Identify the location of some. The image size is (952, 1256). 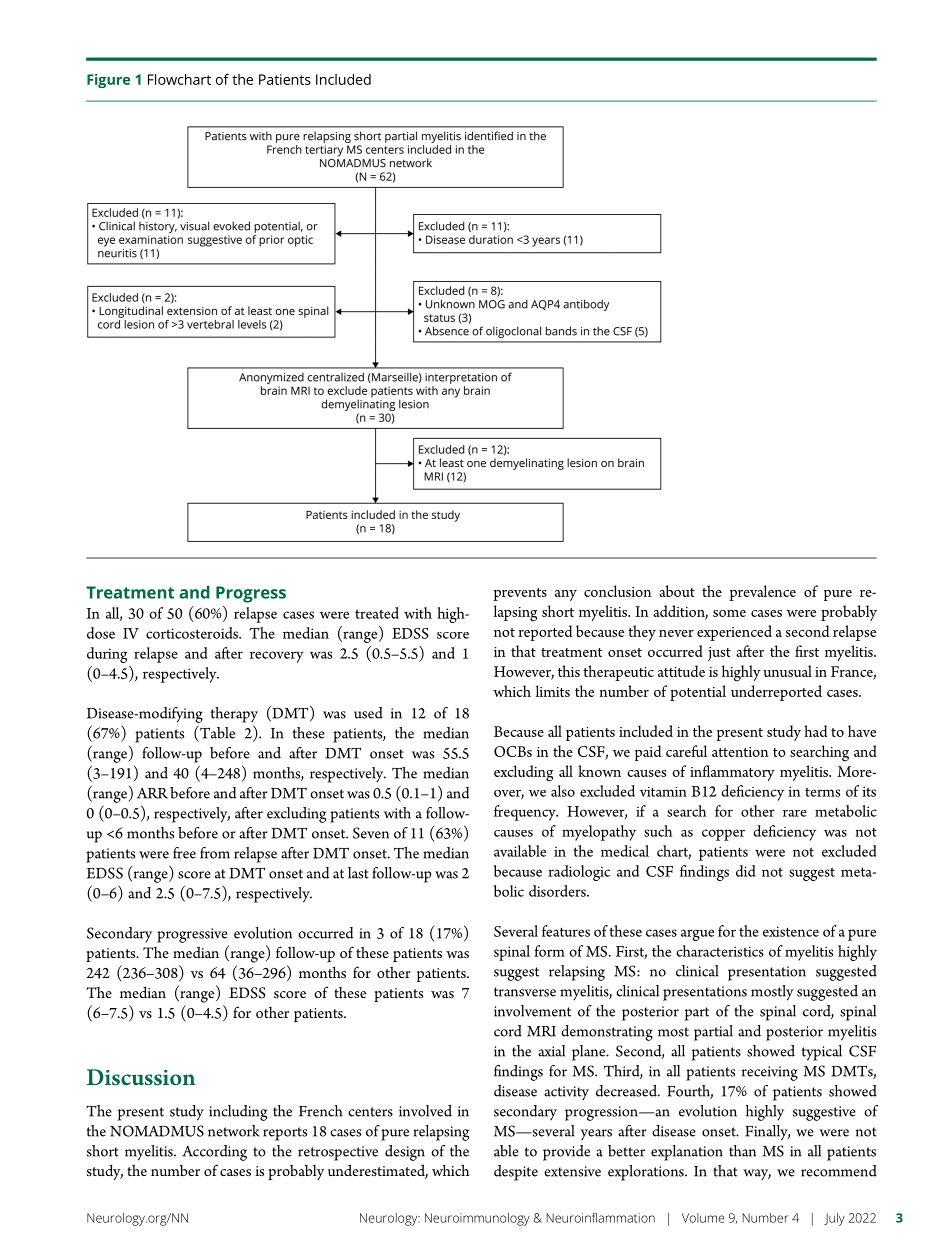
(729, 613).
